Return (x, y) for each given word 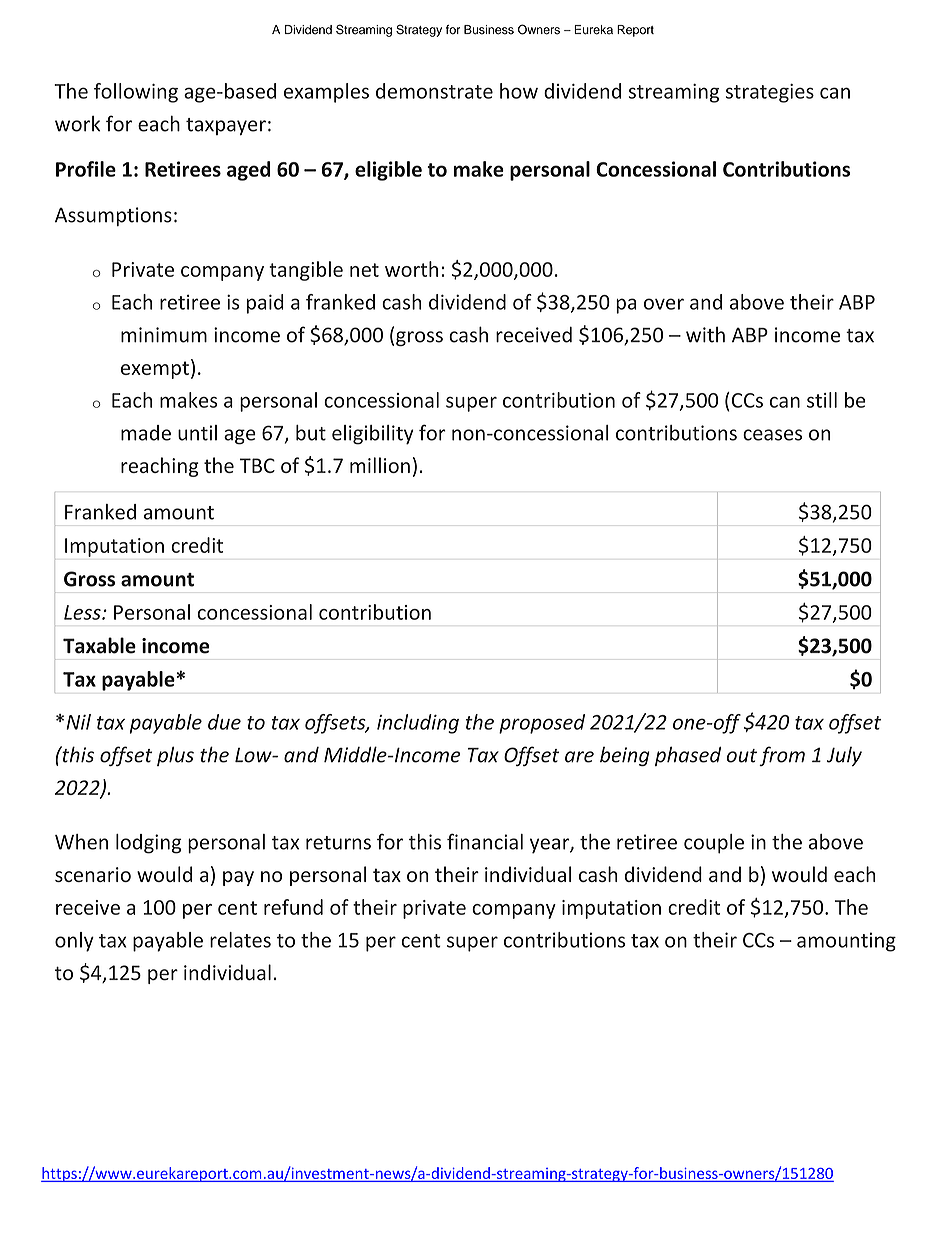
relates (240, 940)
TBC (257, 465)
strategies (770, 93)
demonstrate (434, 91)
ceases (772, 435)
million (380, 465)
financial (485, 841)
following (136, 93)
